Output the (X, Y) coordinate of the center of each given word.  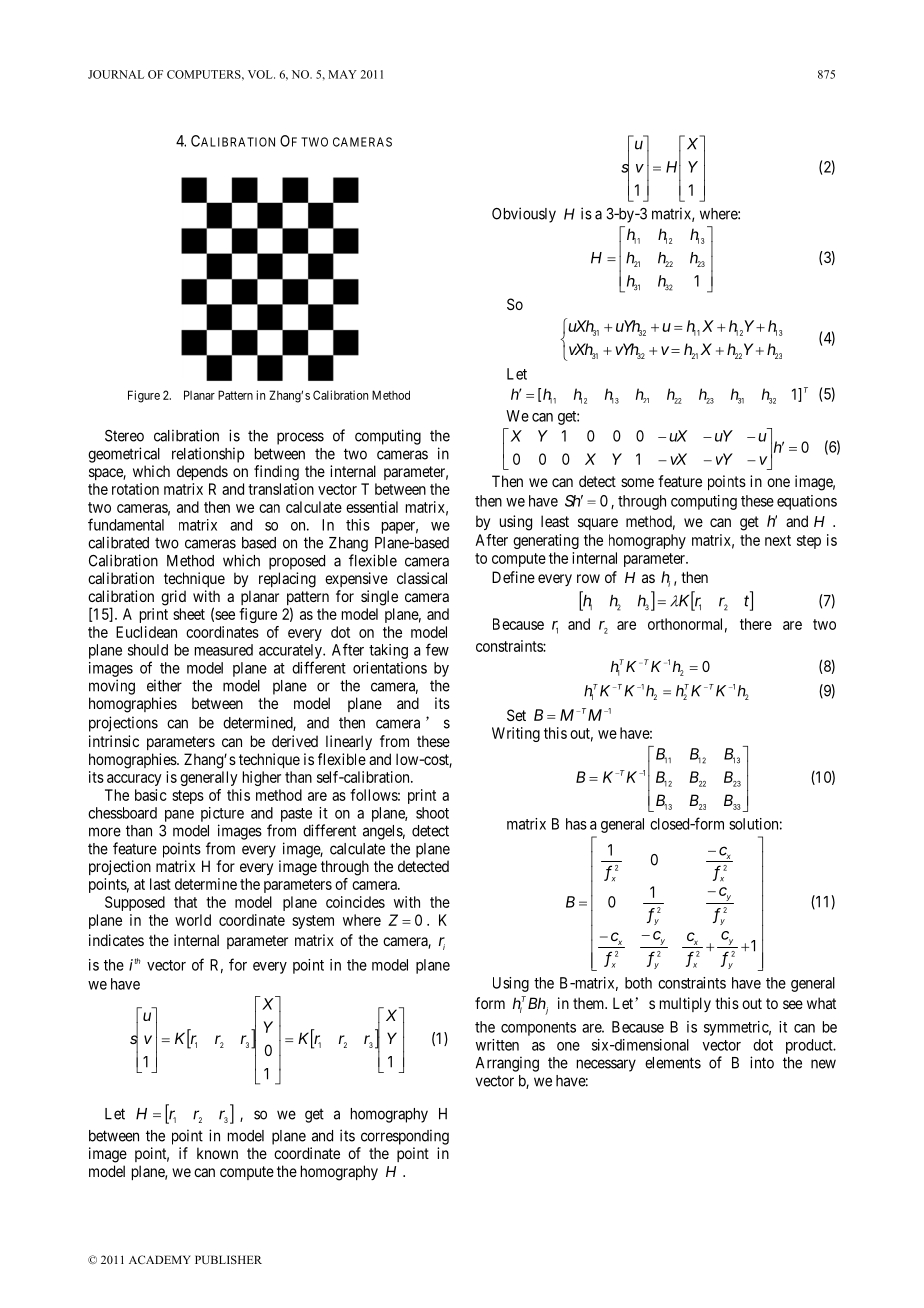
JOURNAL (116, 74)
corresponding (405, 1137)
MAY (342, 74)
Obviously (524, 215)
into (762, 1062)
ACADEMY (160, 1259)
